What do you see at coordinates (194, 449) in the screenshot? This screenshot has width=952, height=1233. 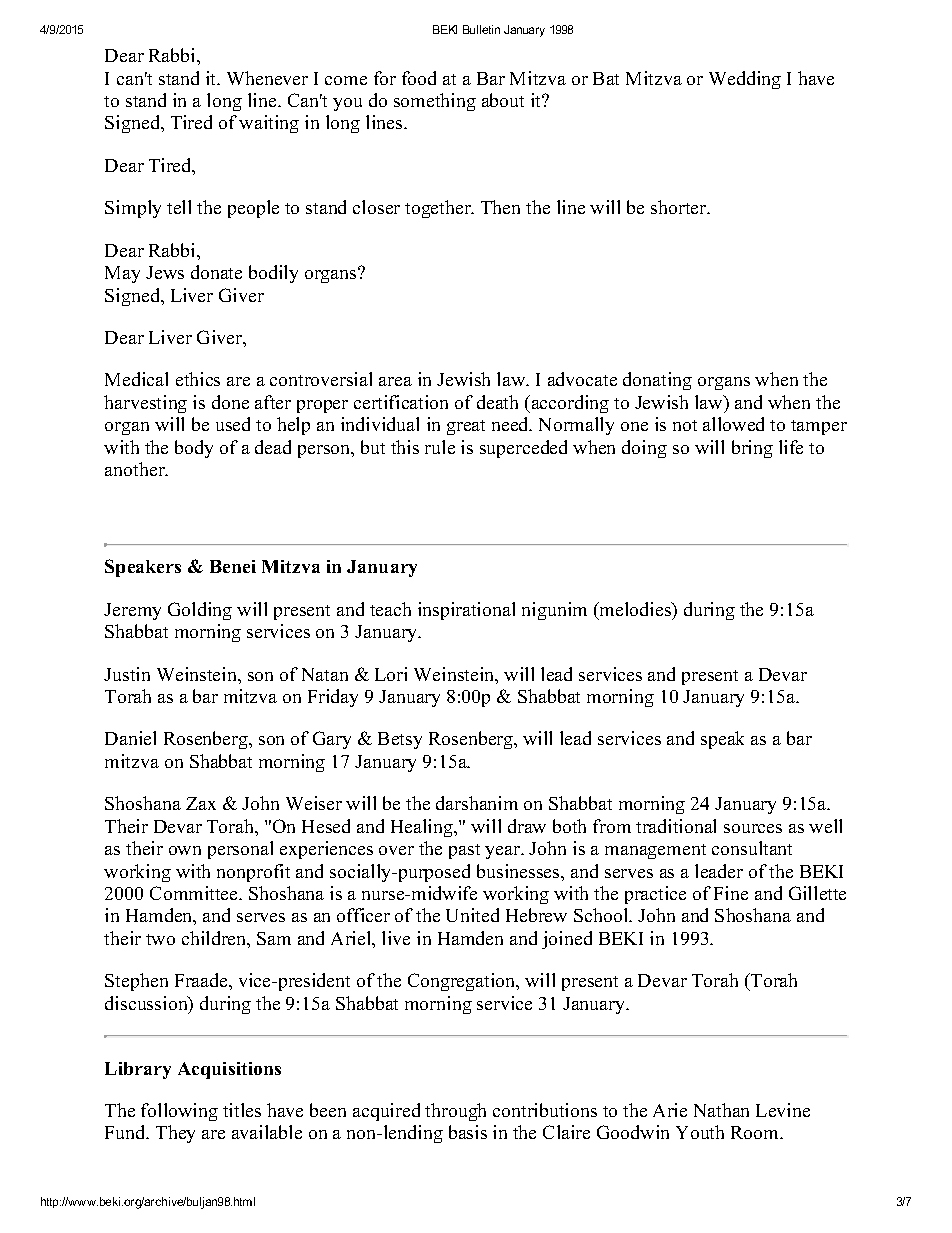 I see `body` at bounding box center [194, 449].
